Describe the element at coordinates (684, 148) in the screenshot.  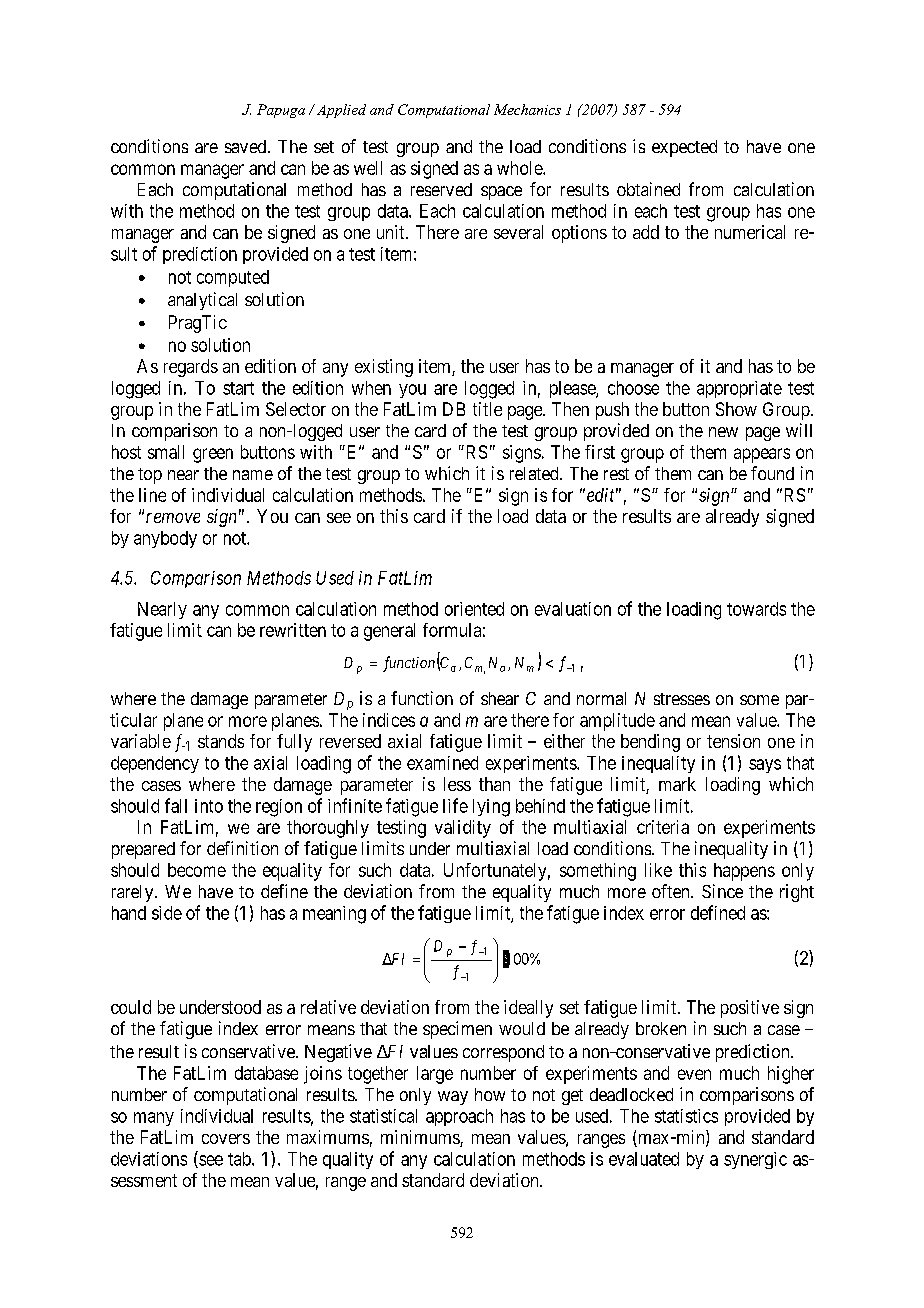
I see `expected` at that location.
